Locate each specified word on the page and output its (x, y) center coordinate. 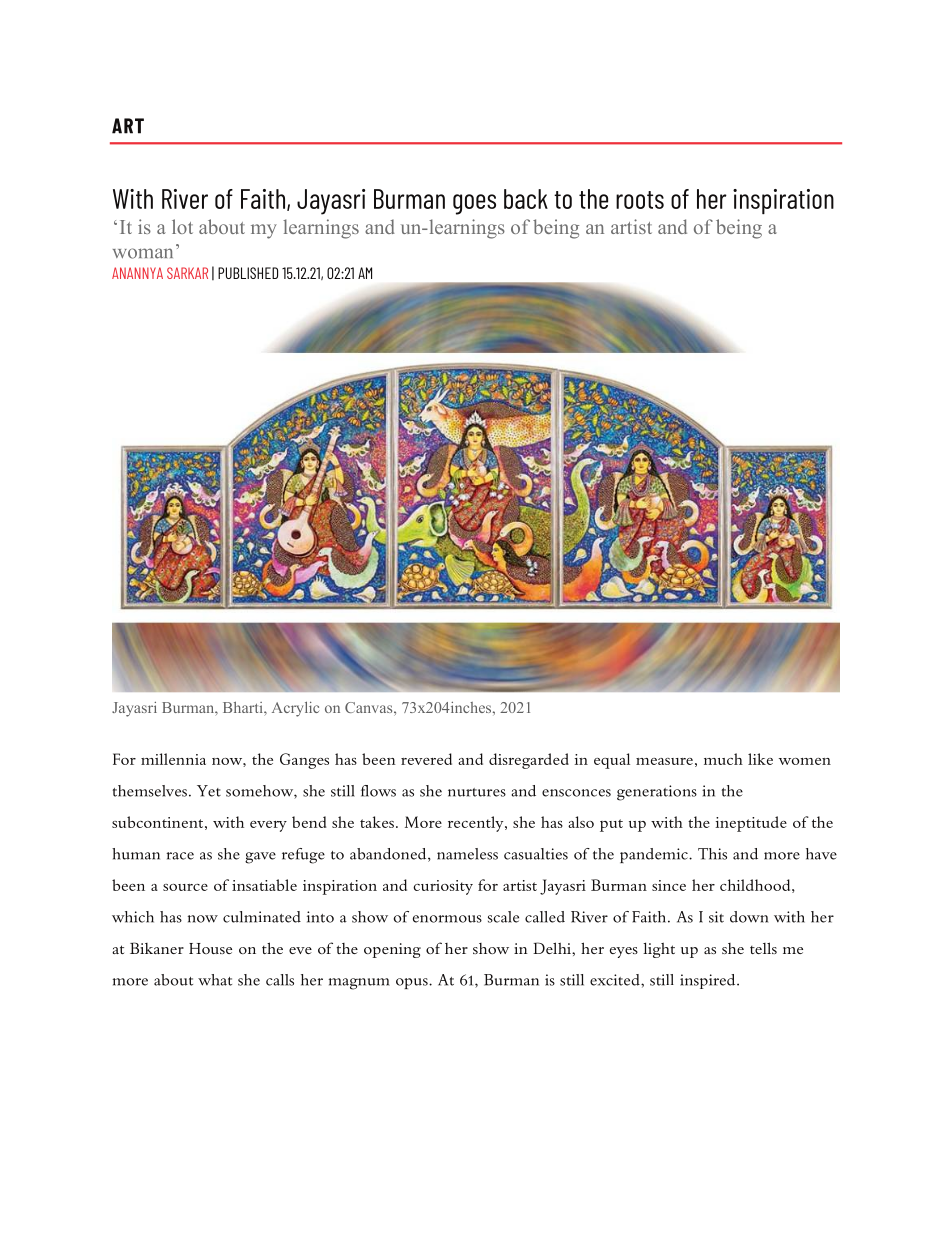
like (760, 759)
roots (640, 200)
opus (413, 983)
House (210, 948)
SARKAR (187, 273)
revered (426, 759)
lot (182, 226)
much (723, 759)
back (526, 199)
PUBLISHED (248, 273)
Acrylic (295, 709)
